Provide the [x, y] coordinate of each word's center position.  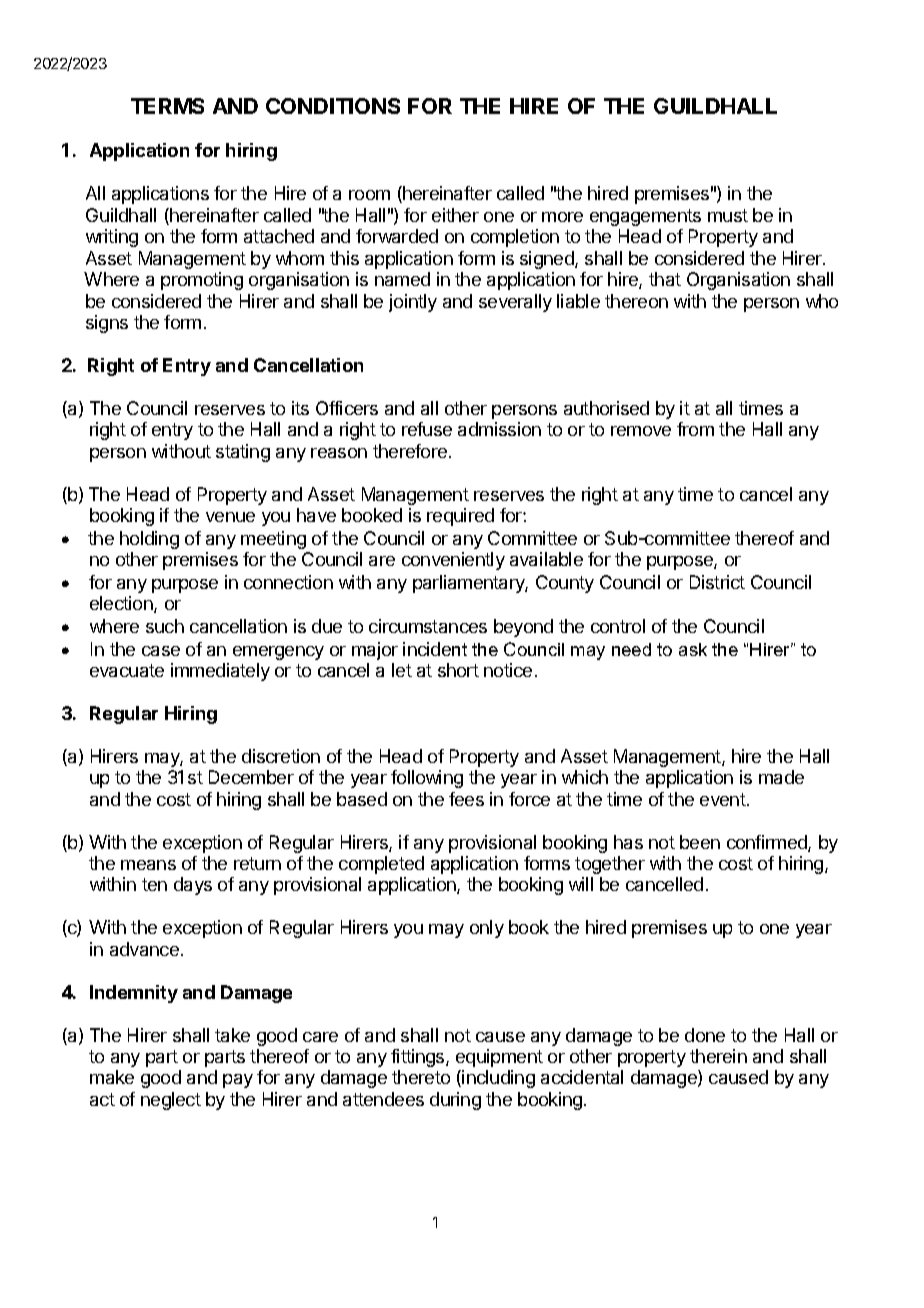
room [369, 195]
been [700, 842]
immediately [220, 672]
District [717, 582]
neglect [171, 1101]
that [665, 279]
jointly [413, 303]
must [728, 215]
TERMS [167, 106]
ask [693, 649]
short [458, 670]
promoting [202, 281]
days [193, 886]
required [460, 517]
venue [230, 517]
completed [381, 865]
